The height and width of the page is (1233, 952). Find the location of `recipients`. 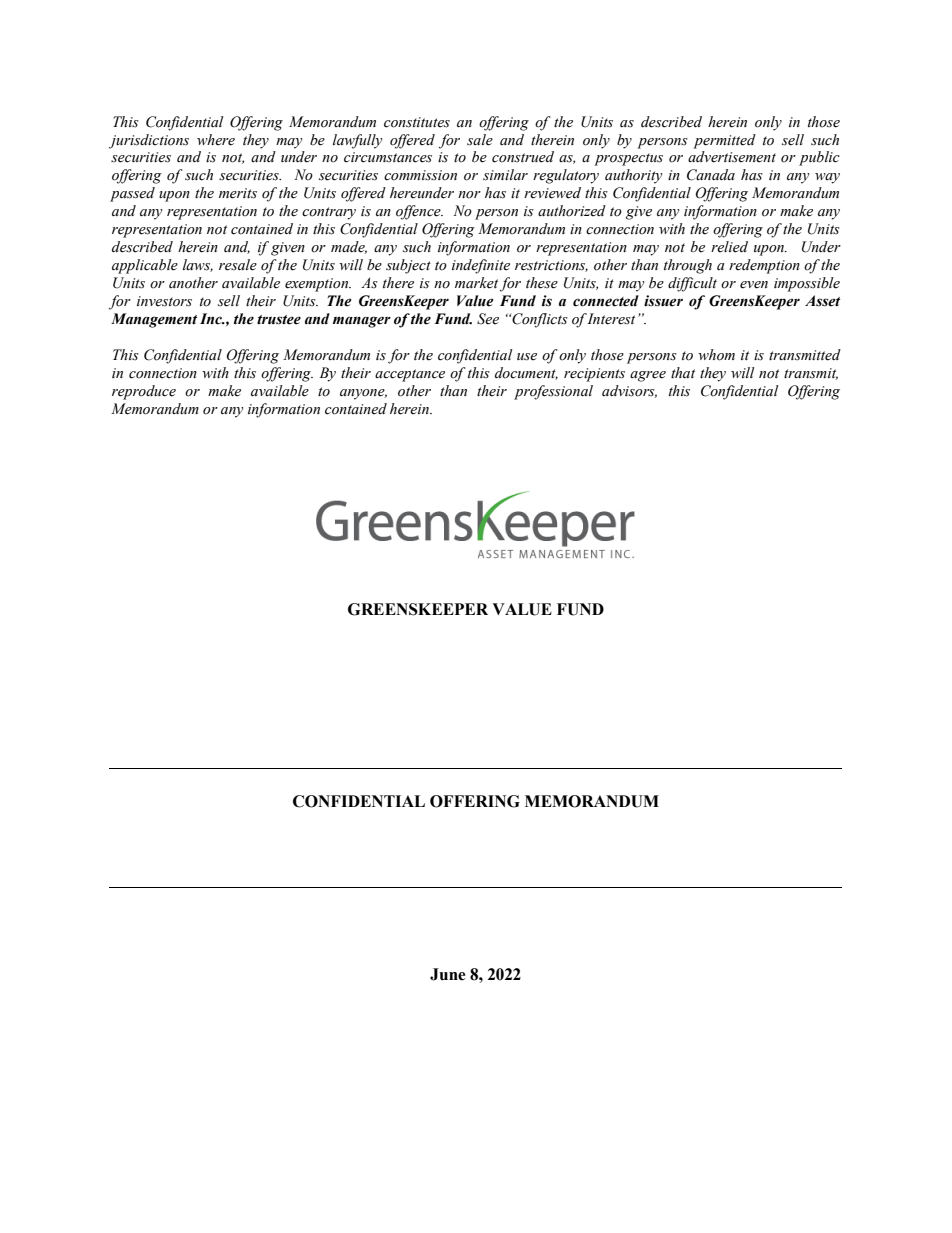

recipients is located at coordinates (594, 375).
